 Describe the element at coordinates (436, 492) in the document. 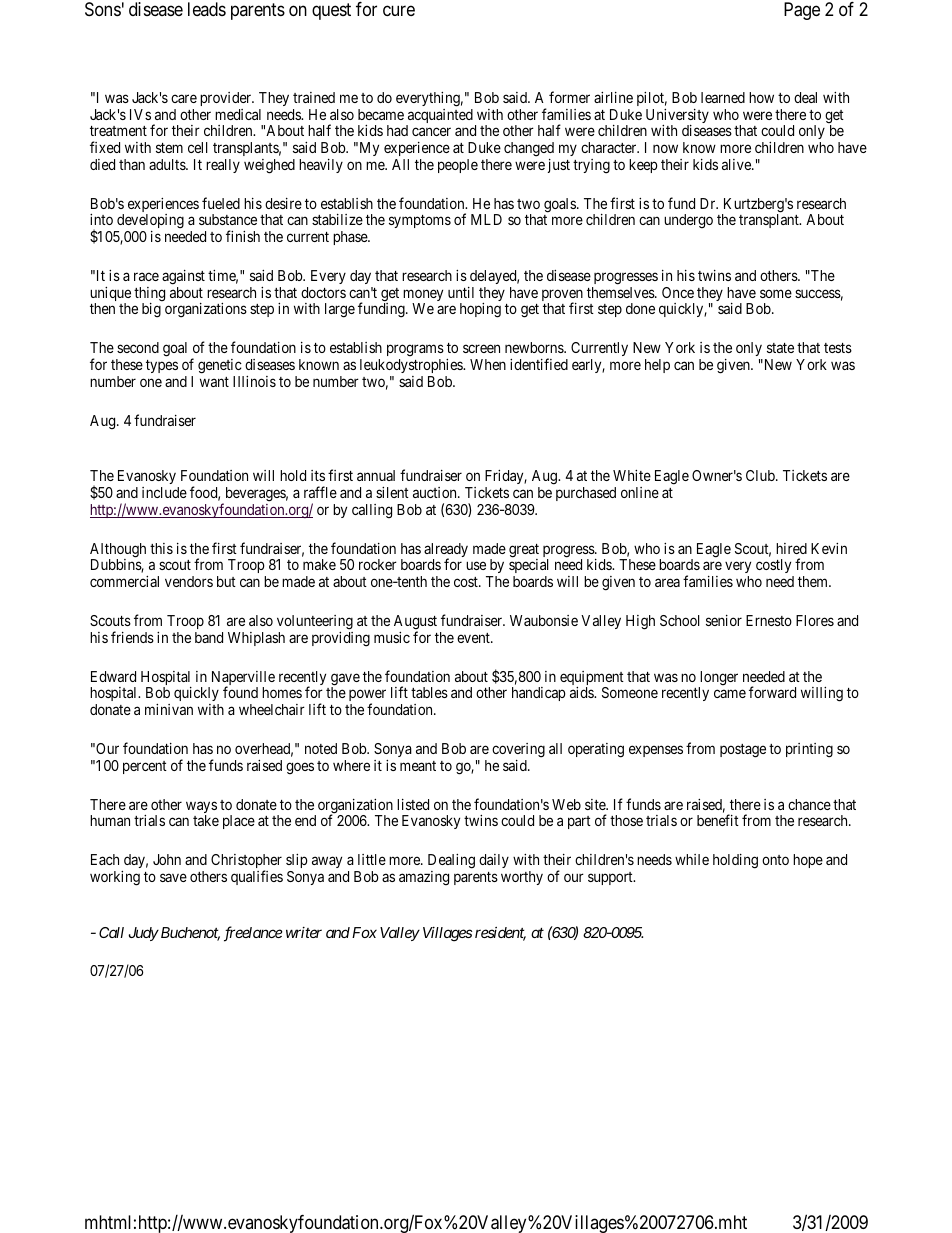

I see `auction` at that location.
